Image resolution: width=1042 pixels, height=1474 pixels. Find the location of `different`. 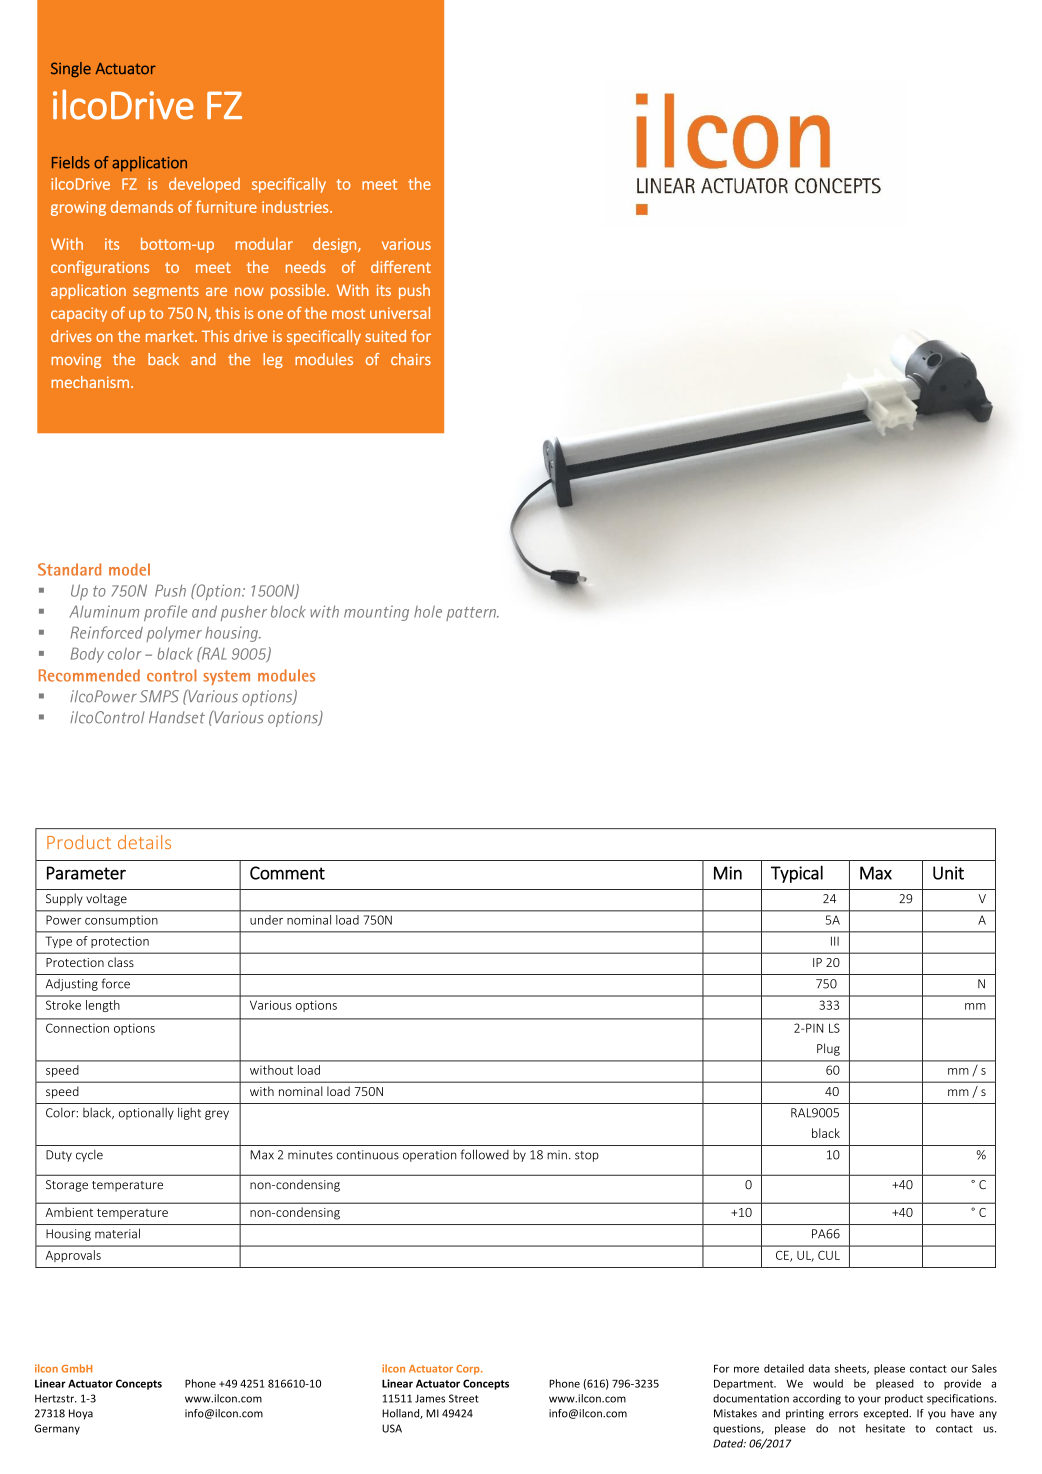

different is located at coordinates (401, 266).
